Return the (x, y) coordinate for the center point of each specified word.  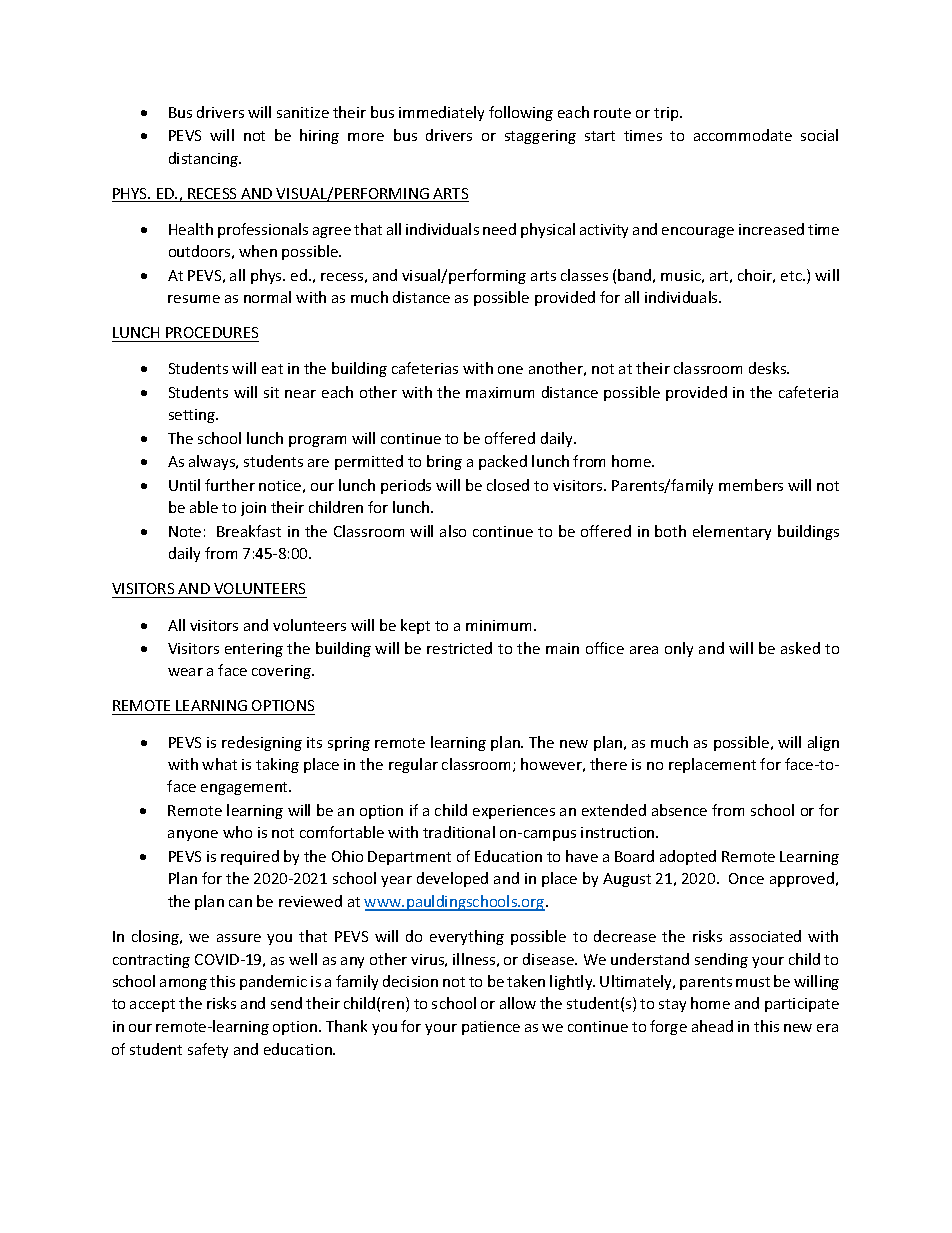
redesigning (262, 743)
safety (208, 1050)
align (823, 743)
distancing (205, 159)
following (521, 113)
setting (193, 416)
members (751, 485)
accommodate (743, 135)
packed (503, 462)
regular (413, 765)
